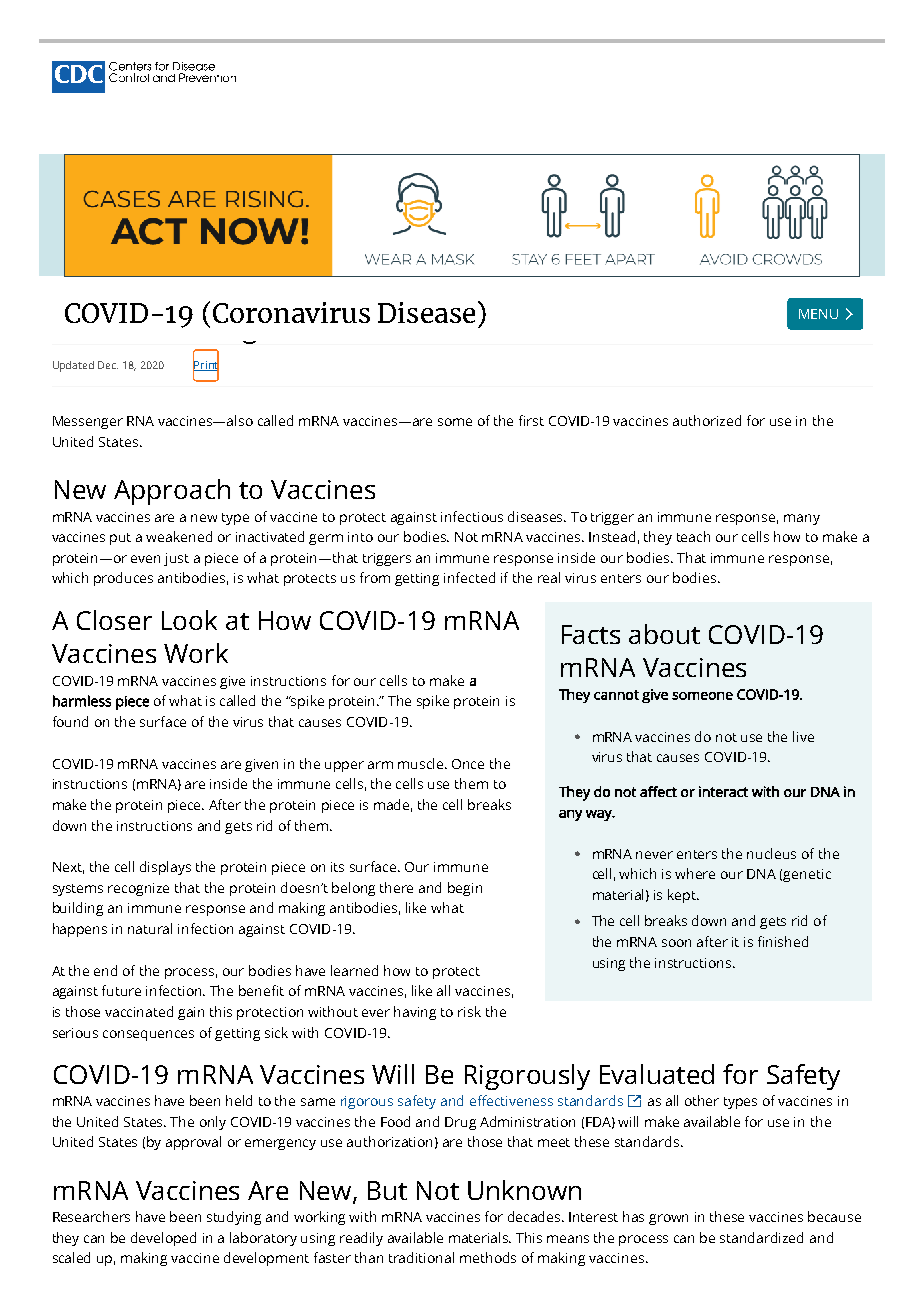 This page has width=924, height=1308. Describe the element at coordinates (472, 516) in the page. I see `infectious` at that location.
